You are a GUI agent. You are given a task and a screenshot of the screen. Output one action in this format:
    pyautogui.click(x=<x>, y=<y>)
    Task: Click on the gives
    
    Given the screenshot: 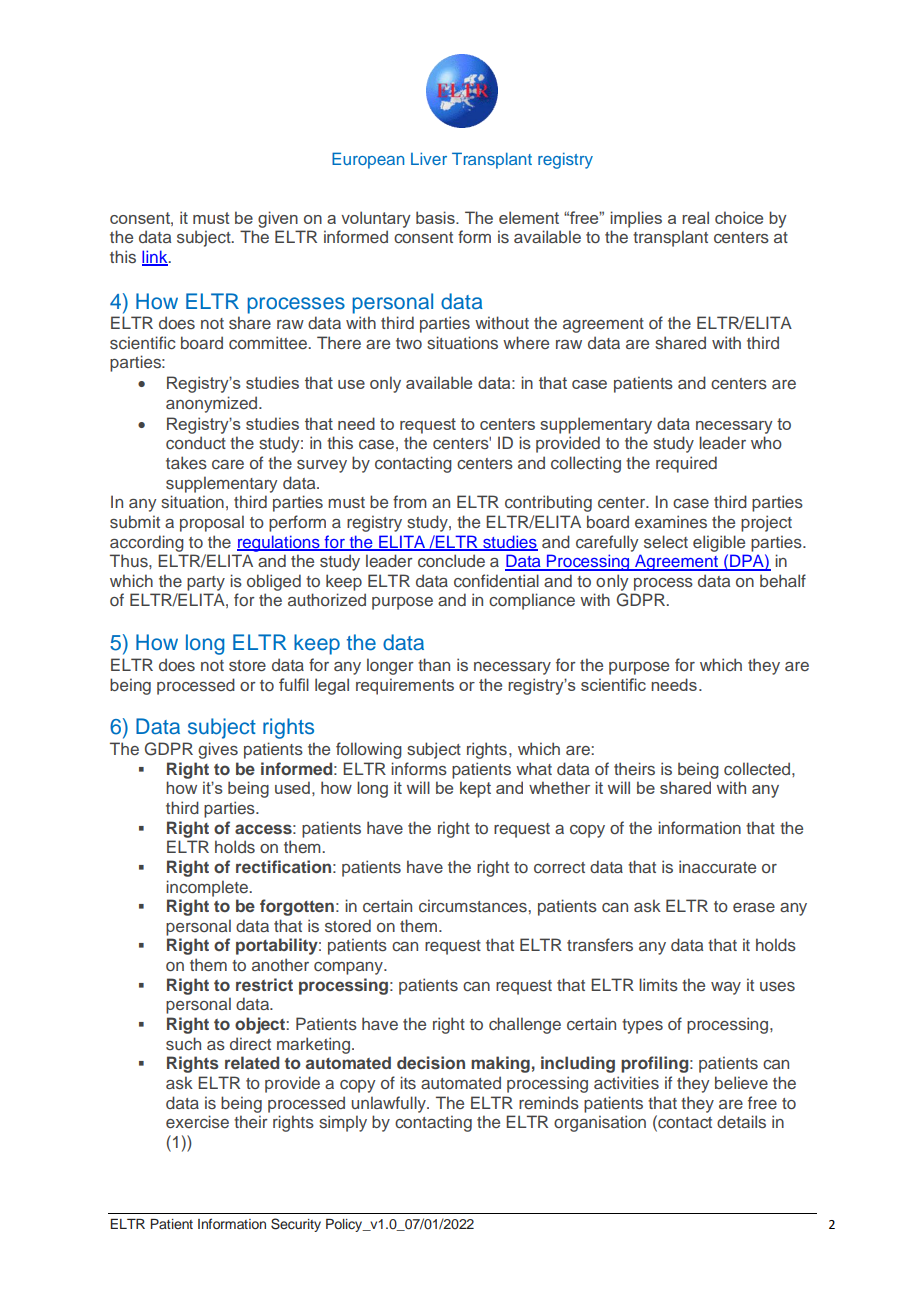 What is the action you would take?
    pyautogui.click(x=218, y=750)
